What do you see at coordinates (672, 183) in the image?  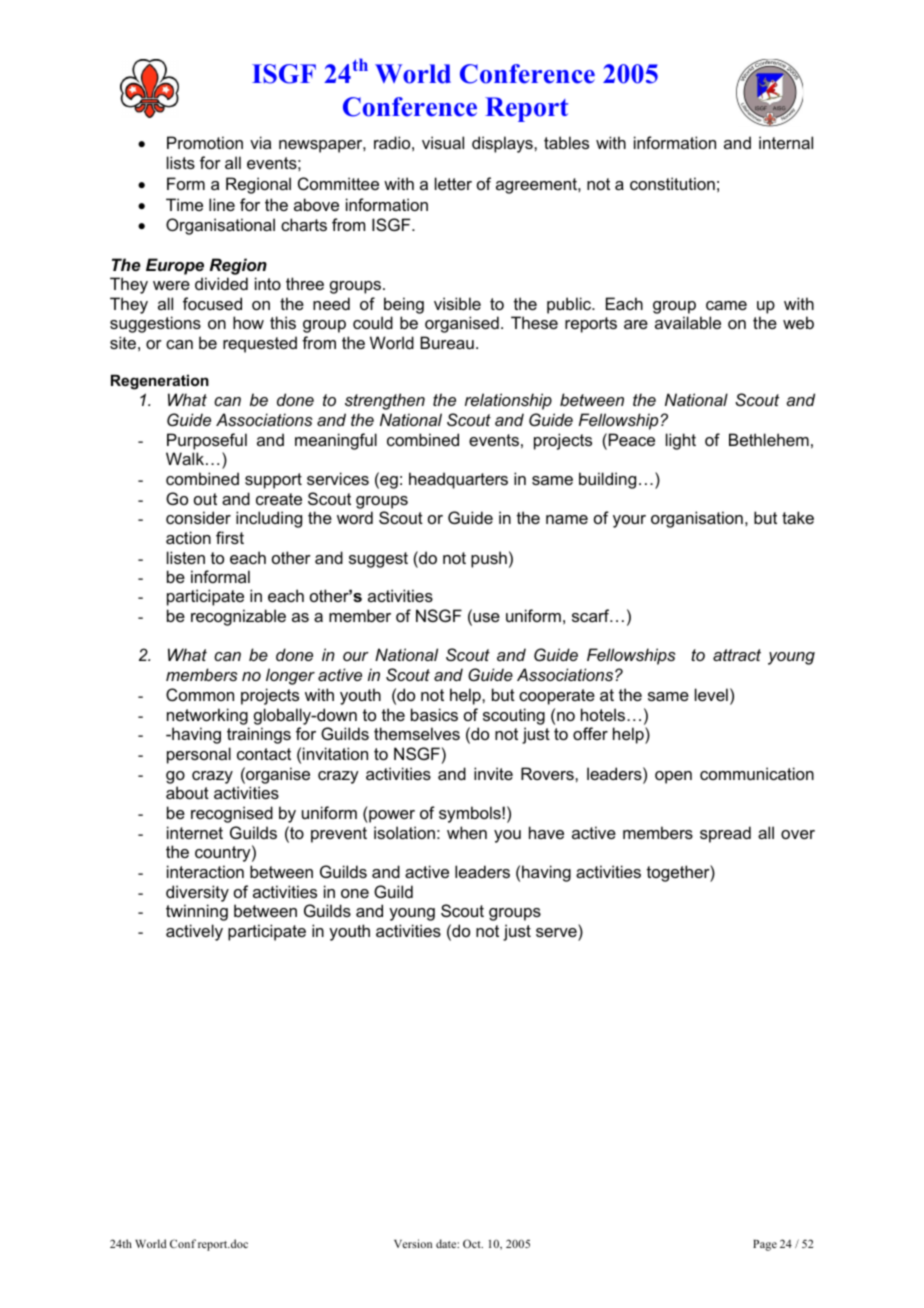 I see `constitution` at bounding box center [672, 183].
